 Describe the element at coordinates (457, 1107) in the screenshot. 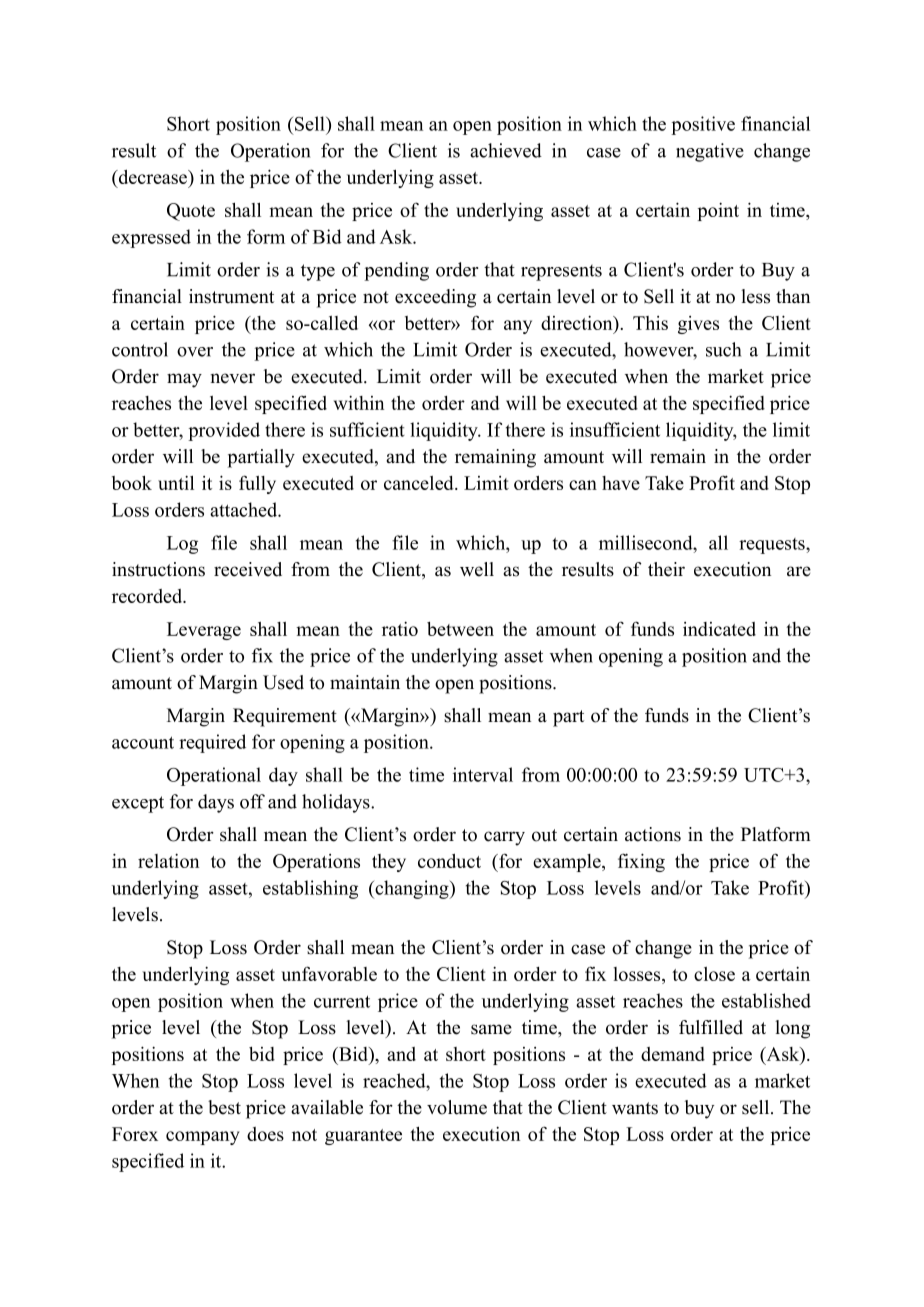

I see `volume` at that location.
